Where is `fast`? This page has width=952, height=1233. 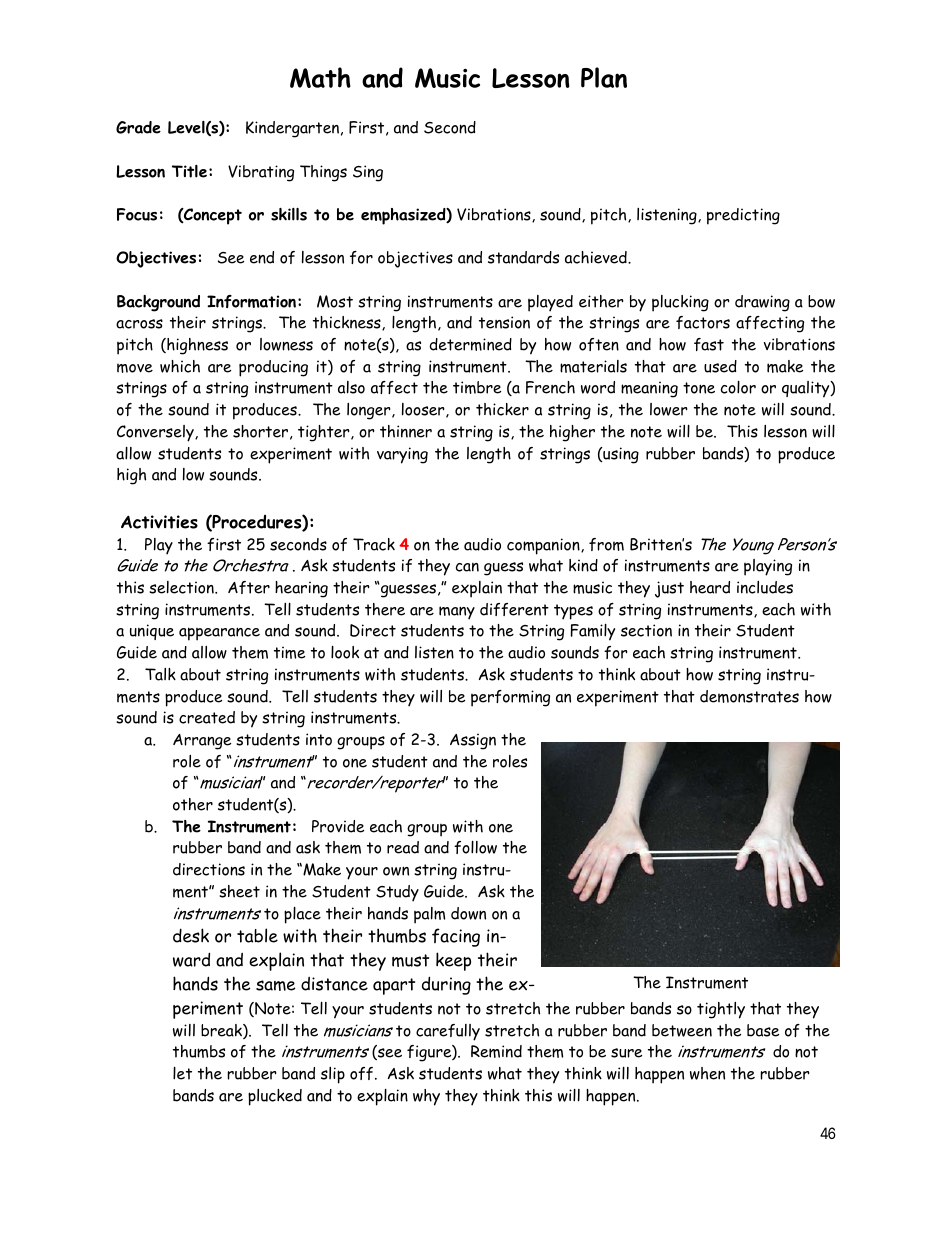
fast is located at coordinates (709, 344).
